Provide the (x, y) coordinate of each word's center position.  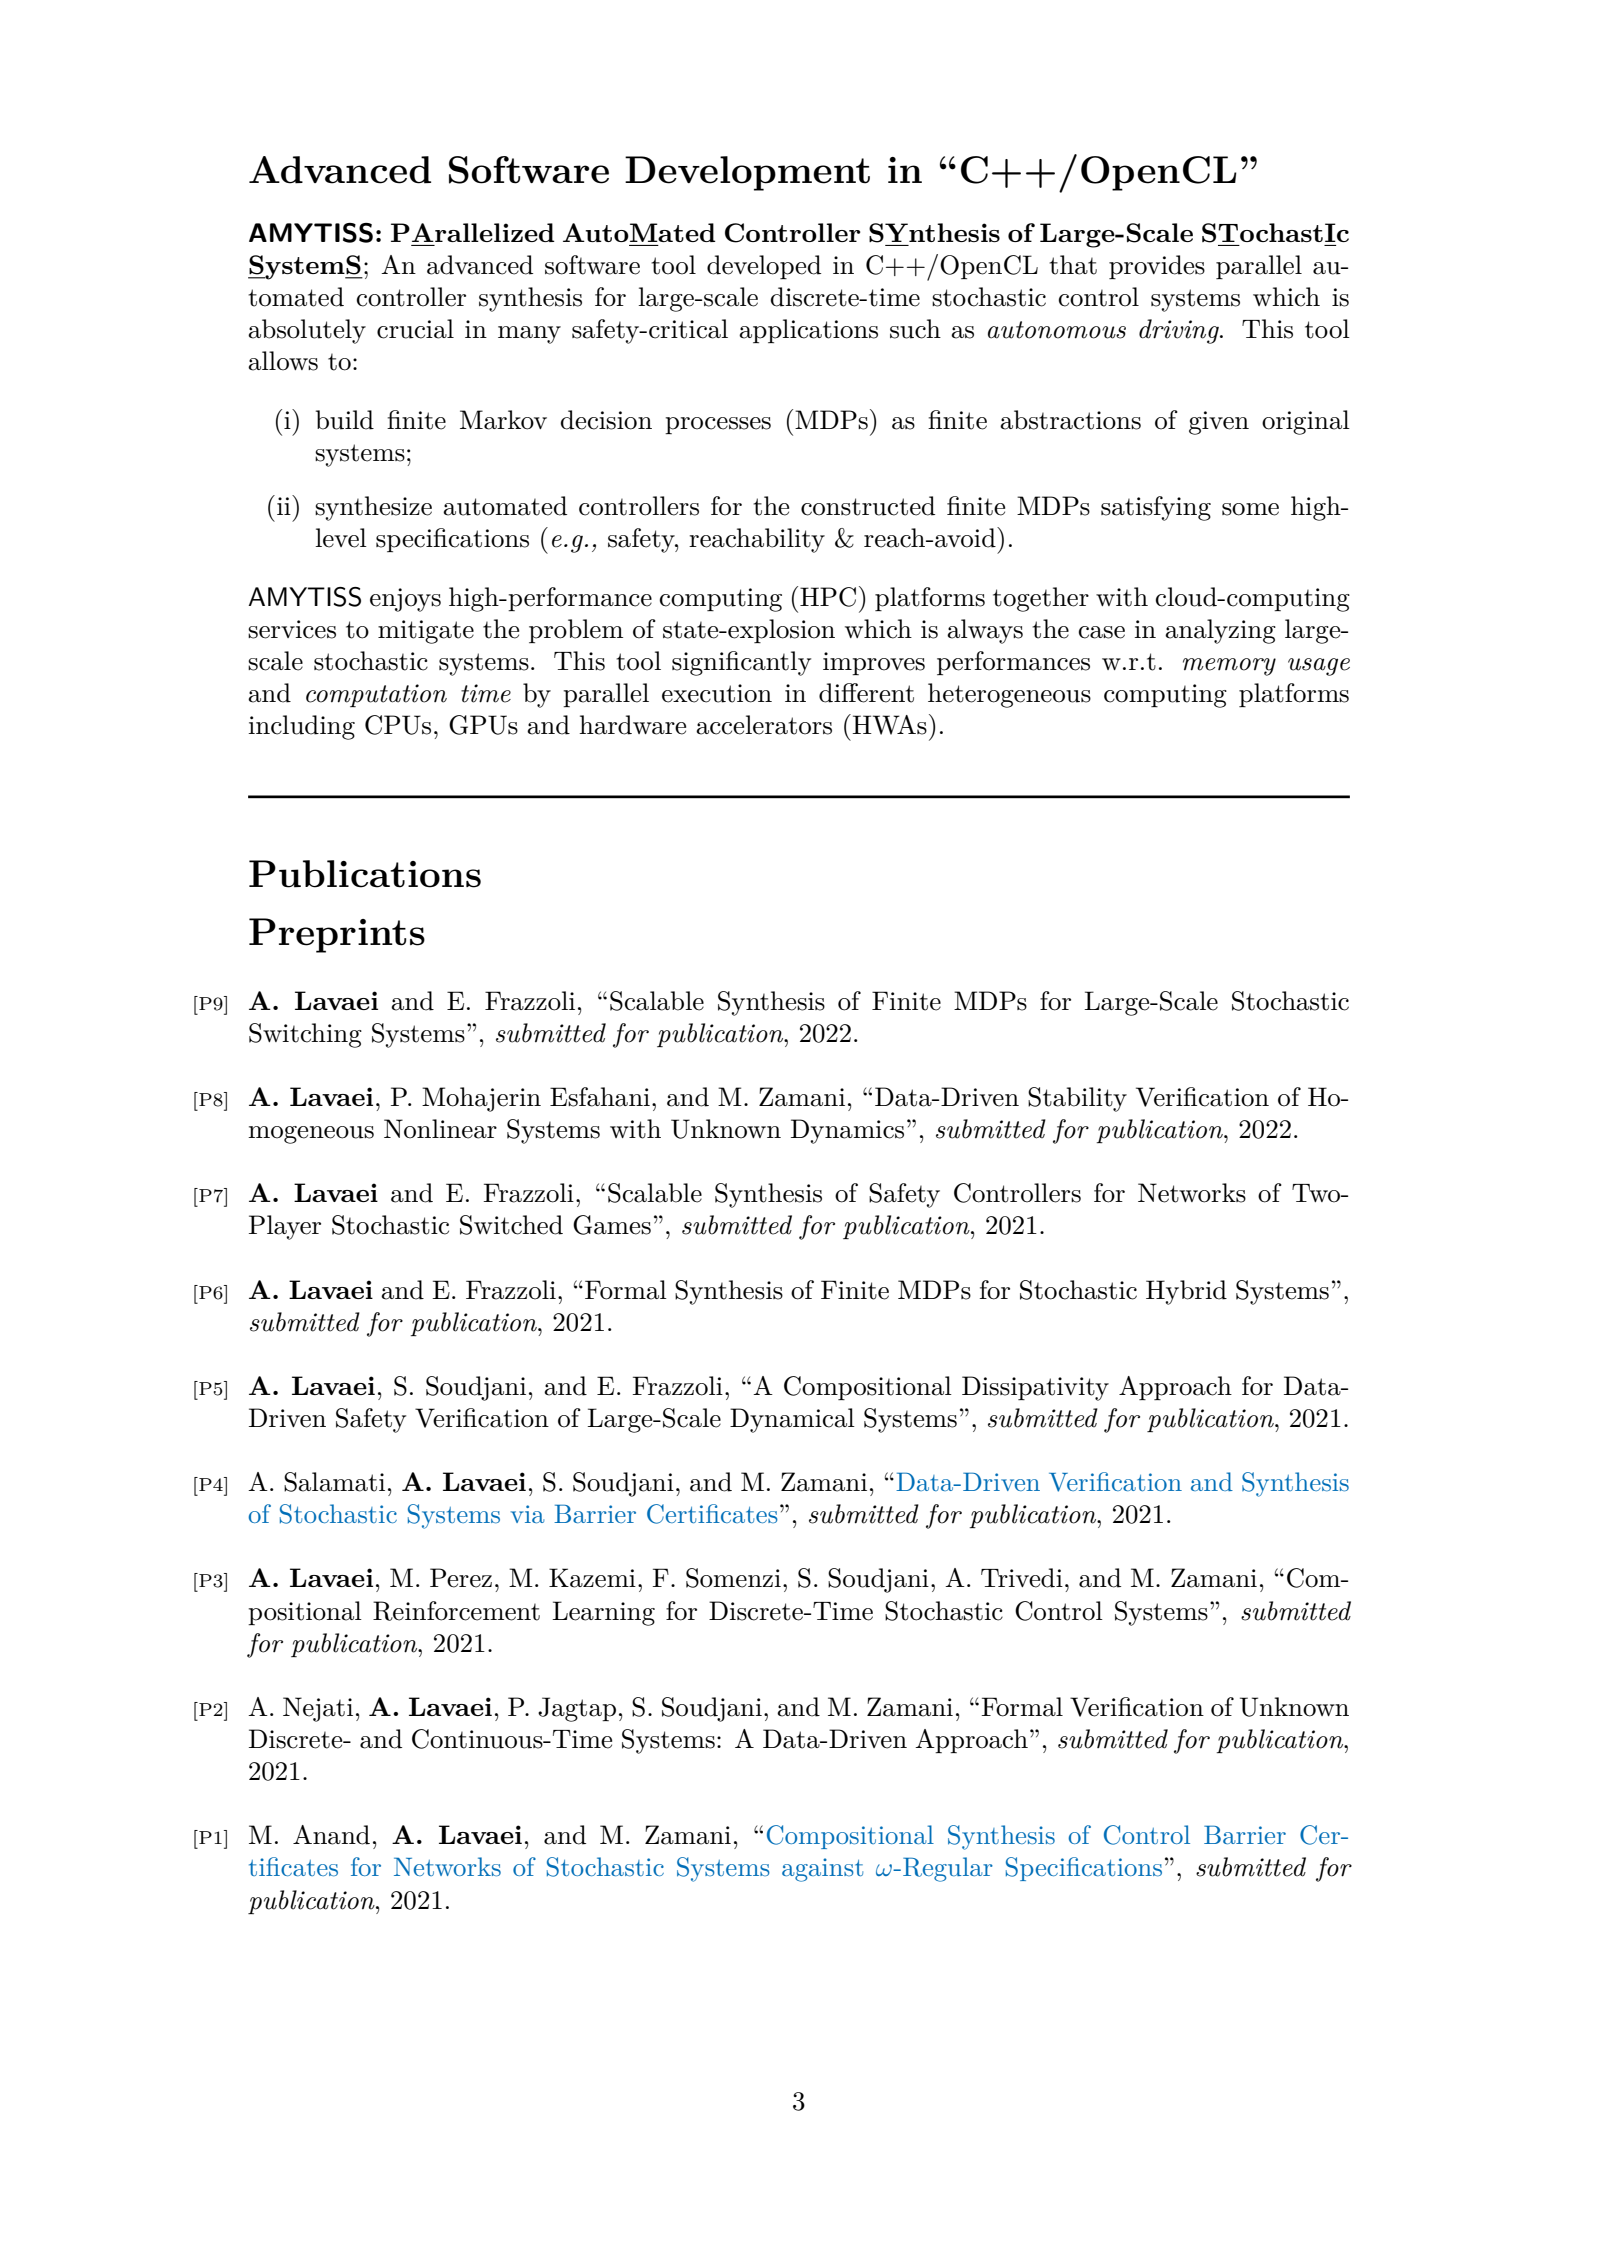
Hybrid (1186, 1292)
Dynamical (792, 1420)
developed (764, 267)
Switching (305, 1035)
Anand (331, 1835)
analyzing (1220, 631)
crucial (415, 329)
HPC (828, 597)
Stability (1077, 1099)
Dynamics (847, 1131)
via (528, 1514)
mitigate (426, 632)
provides (1157, 267)
